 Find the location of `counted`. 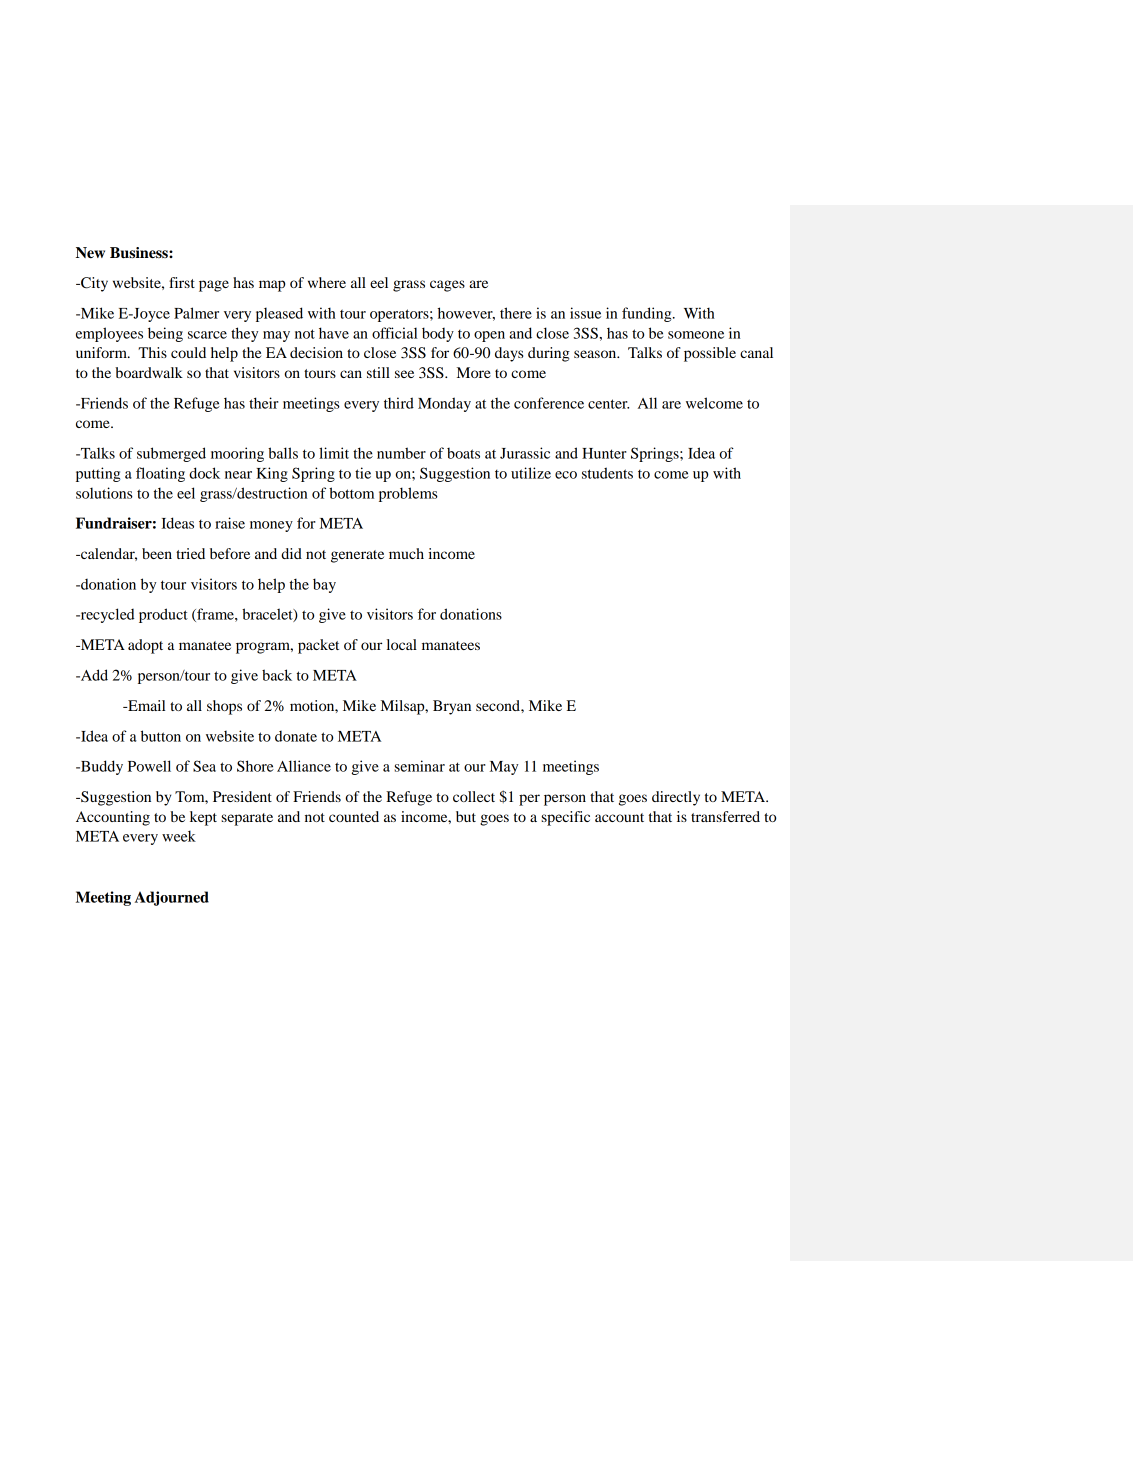

counted is located at coordinates (354, 816).
